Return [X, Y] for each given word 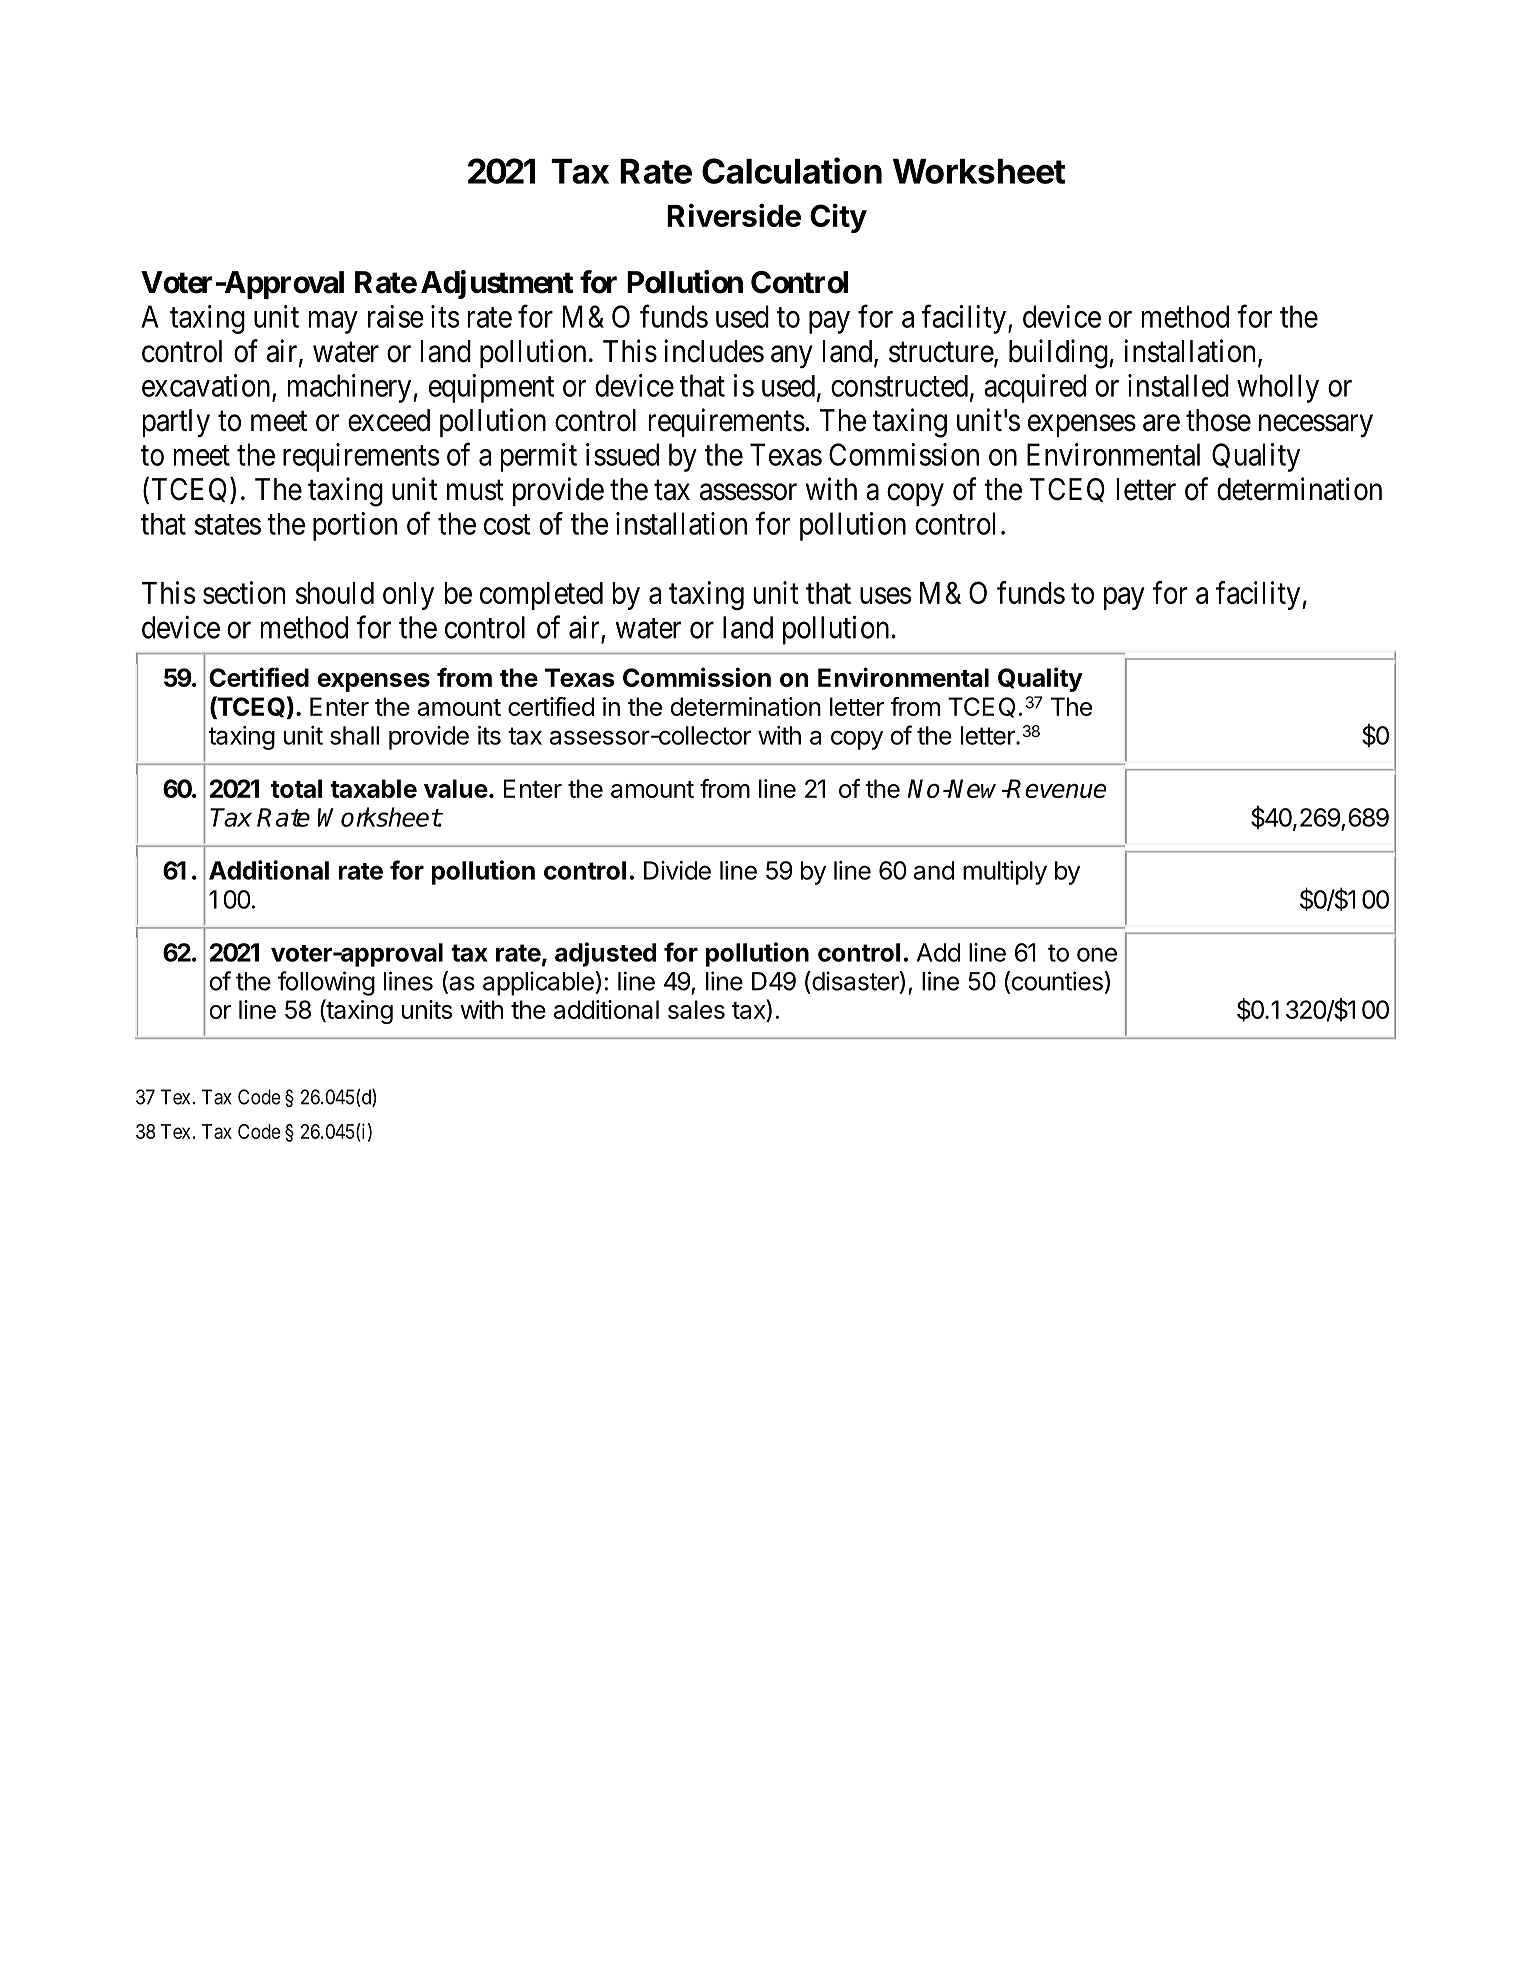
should [335, 593]
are [1161, 423]
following [326, 983]
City [838, 218]
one [1097, 954]
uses [885, 595]
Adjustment [497, 284]
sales [696, 1009]
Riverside [734, 215]
